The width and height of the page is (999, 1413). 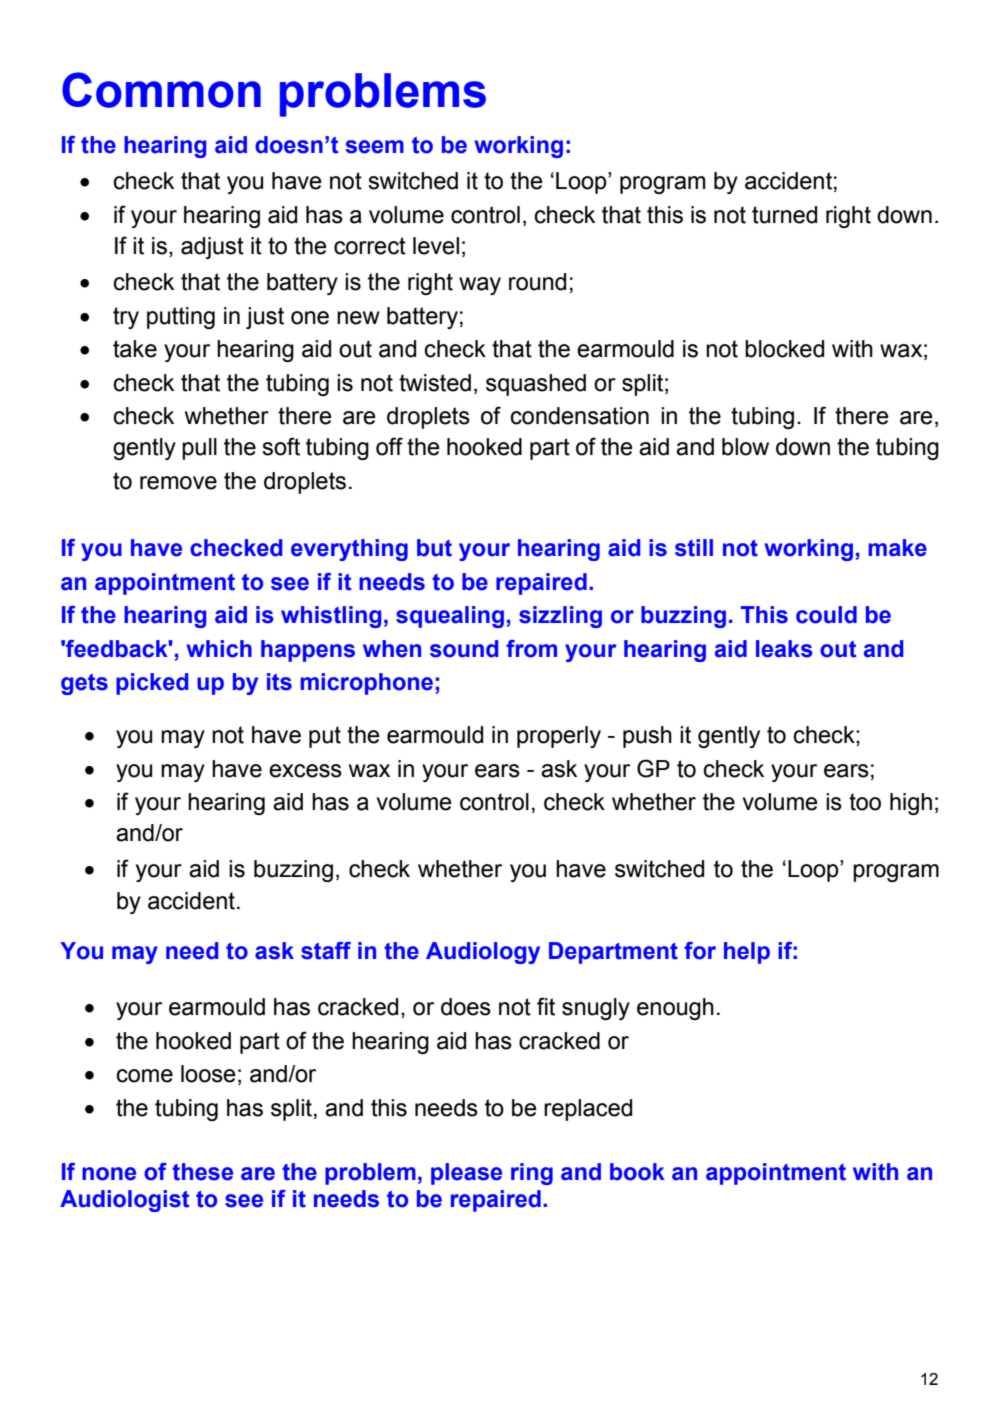 What do you see at coordinates (374, 147) in the page?
I see `seem` at bounding box center [374, 147].
